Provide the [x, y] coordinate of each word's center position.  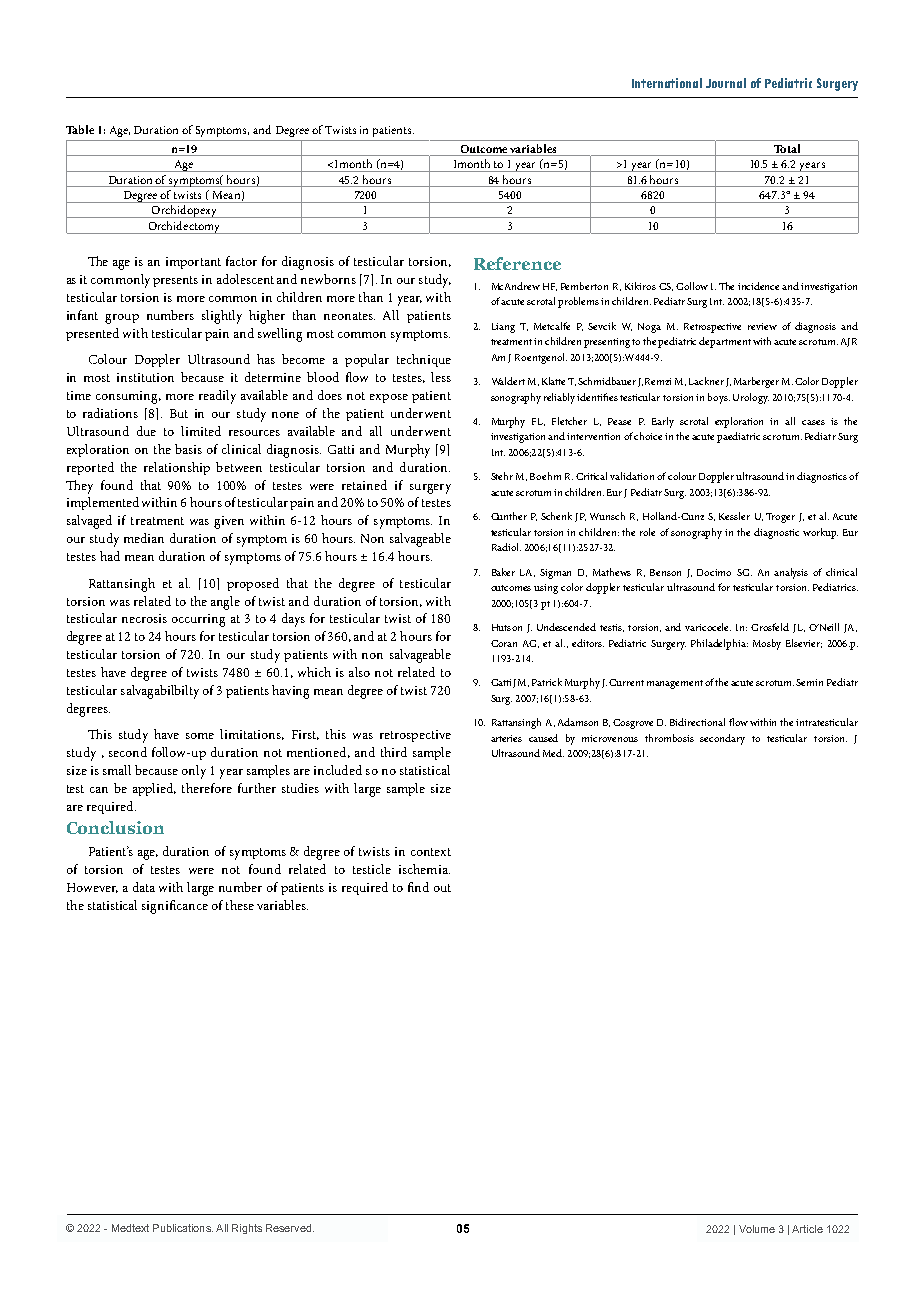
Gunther [509, 516]
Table [80, 129]
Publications [183, 1228]
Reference [517, 263]
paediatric [738, 437]
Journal [726, 83]
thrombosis [669, 738]
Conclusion [115, 827]
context [431, 852]
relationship [177, 468]
